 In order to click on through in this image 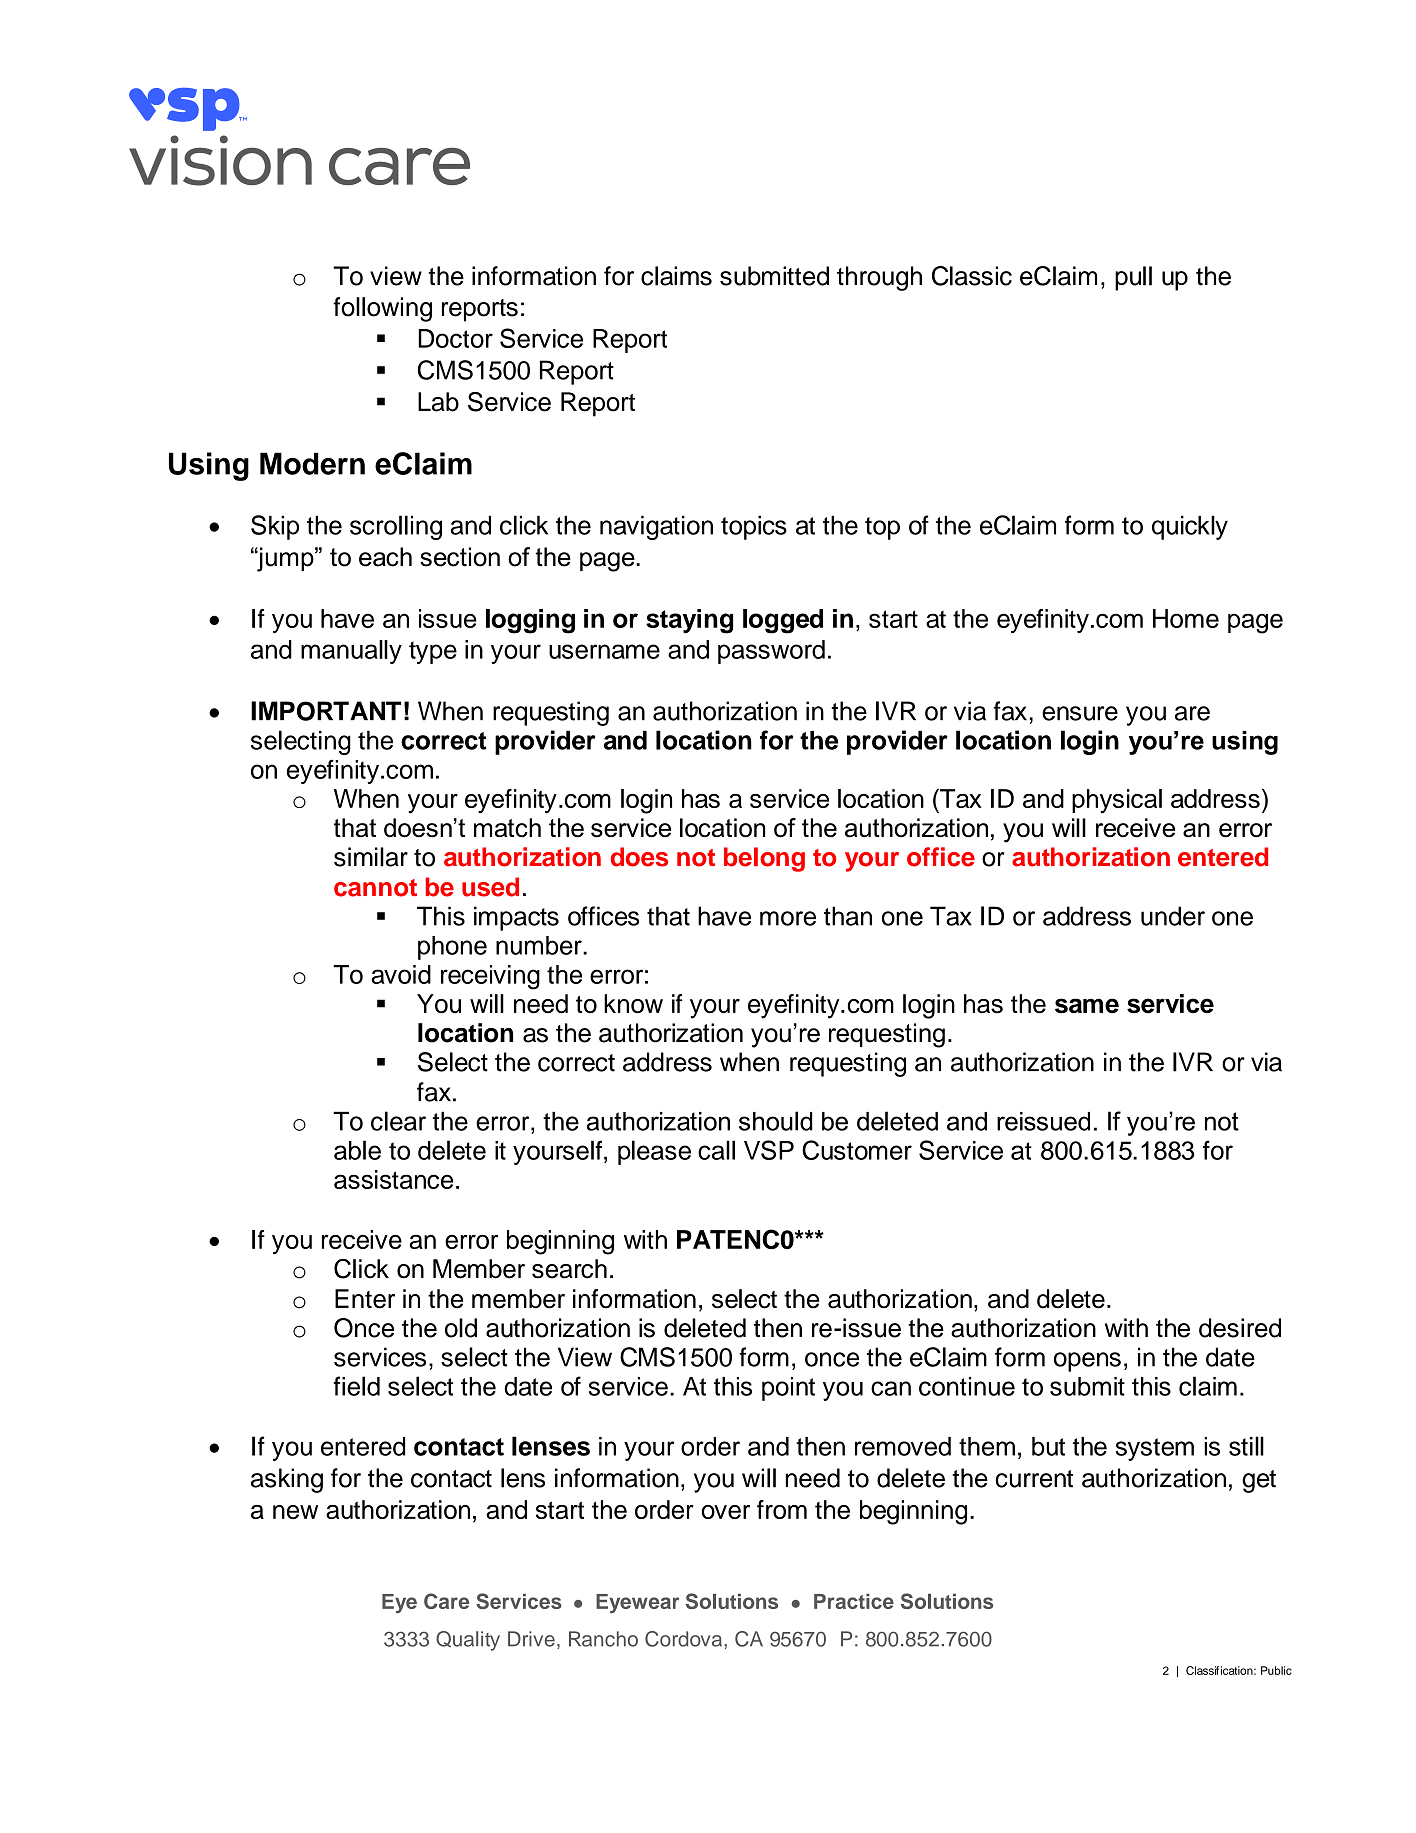, I will do `click(879, 278)`.
